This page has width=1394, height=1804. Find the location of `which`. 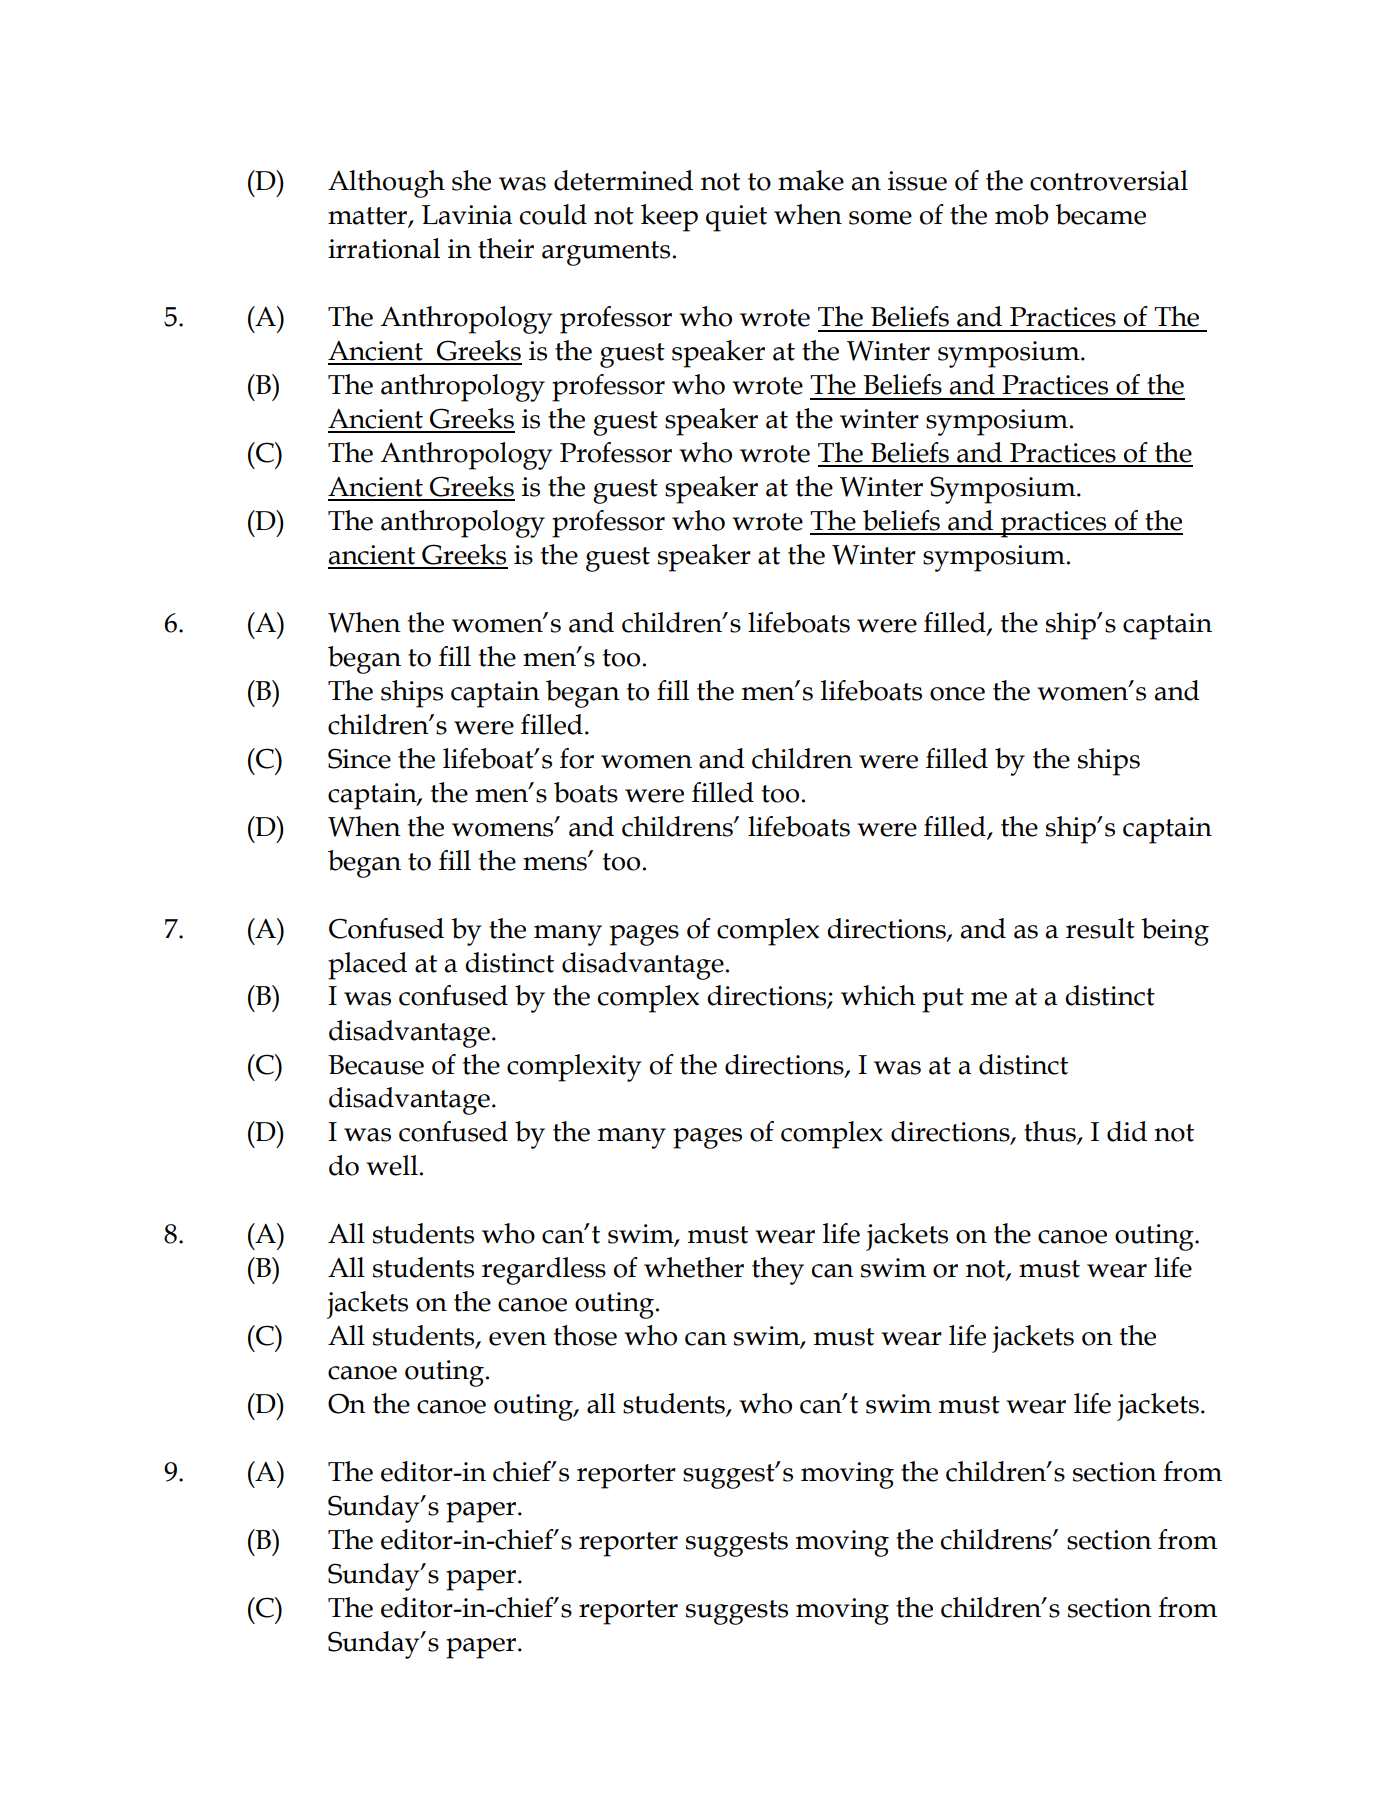

which is located at coordinates (878, 995).
